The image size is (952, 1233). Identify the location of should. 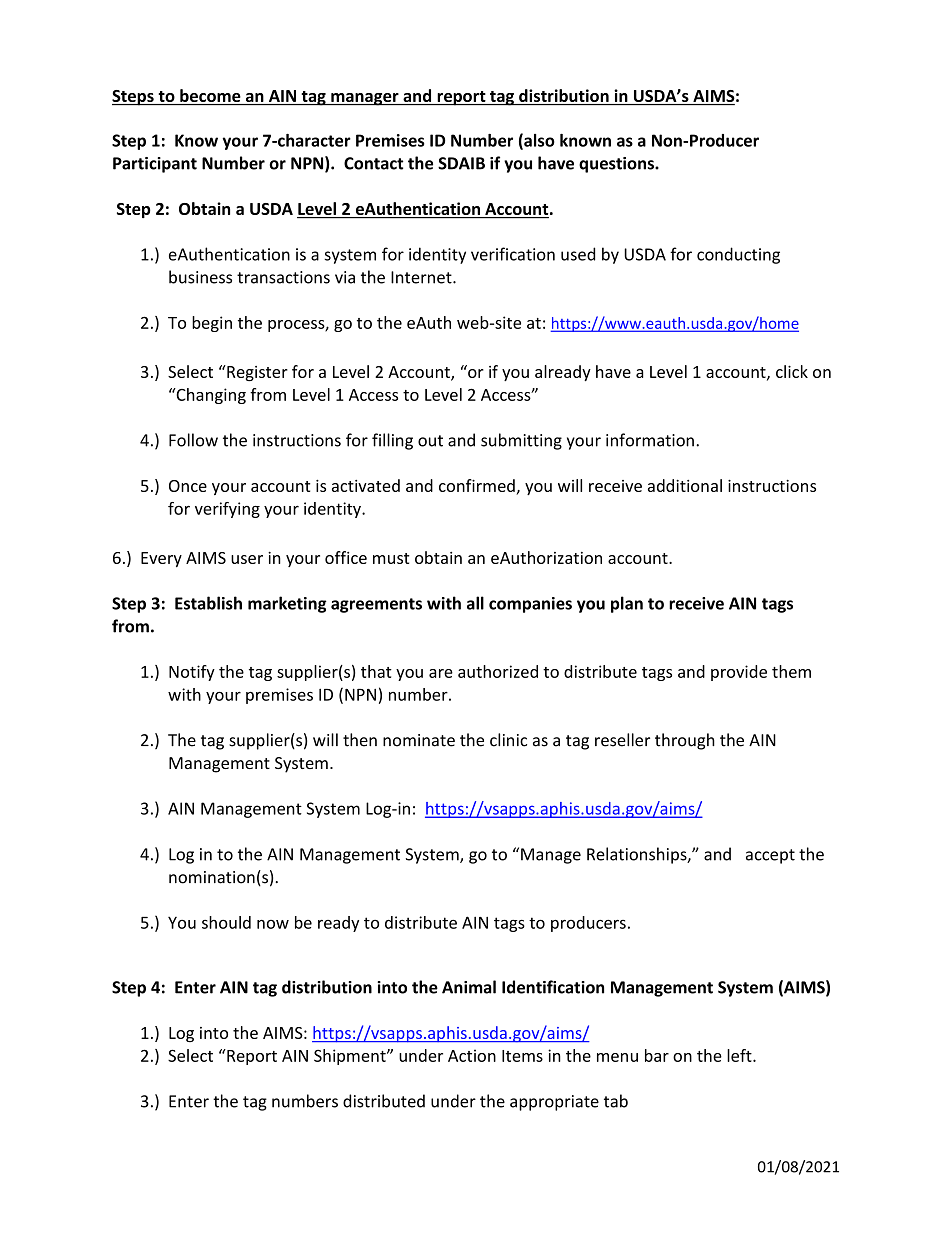
(226, 922).
